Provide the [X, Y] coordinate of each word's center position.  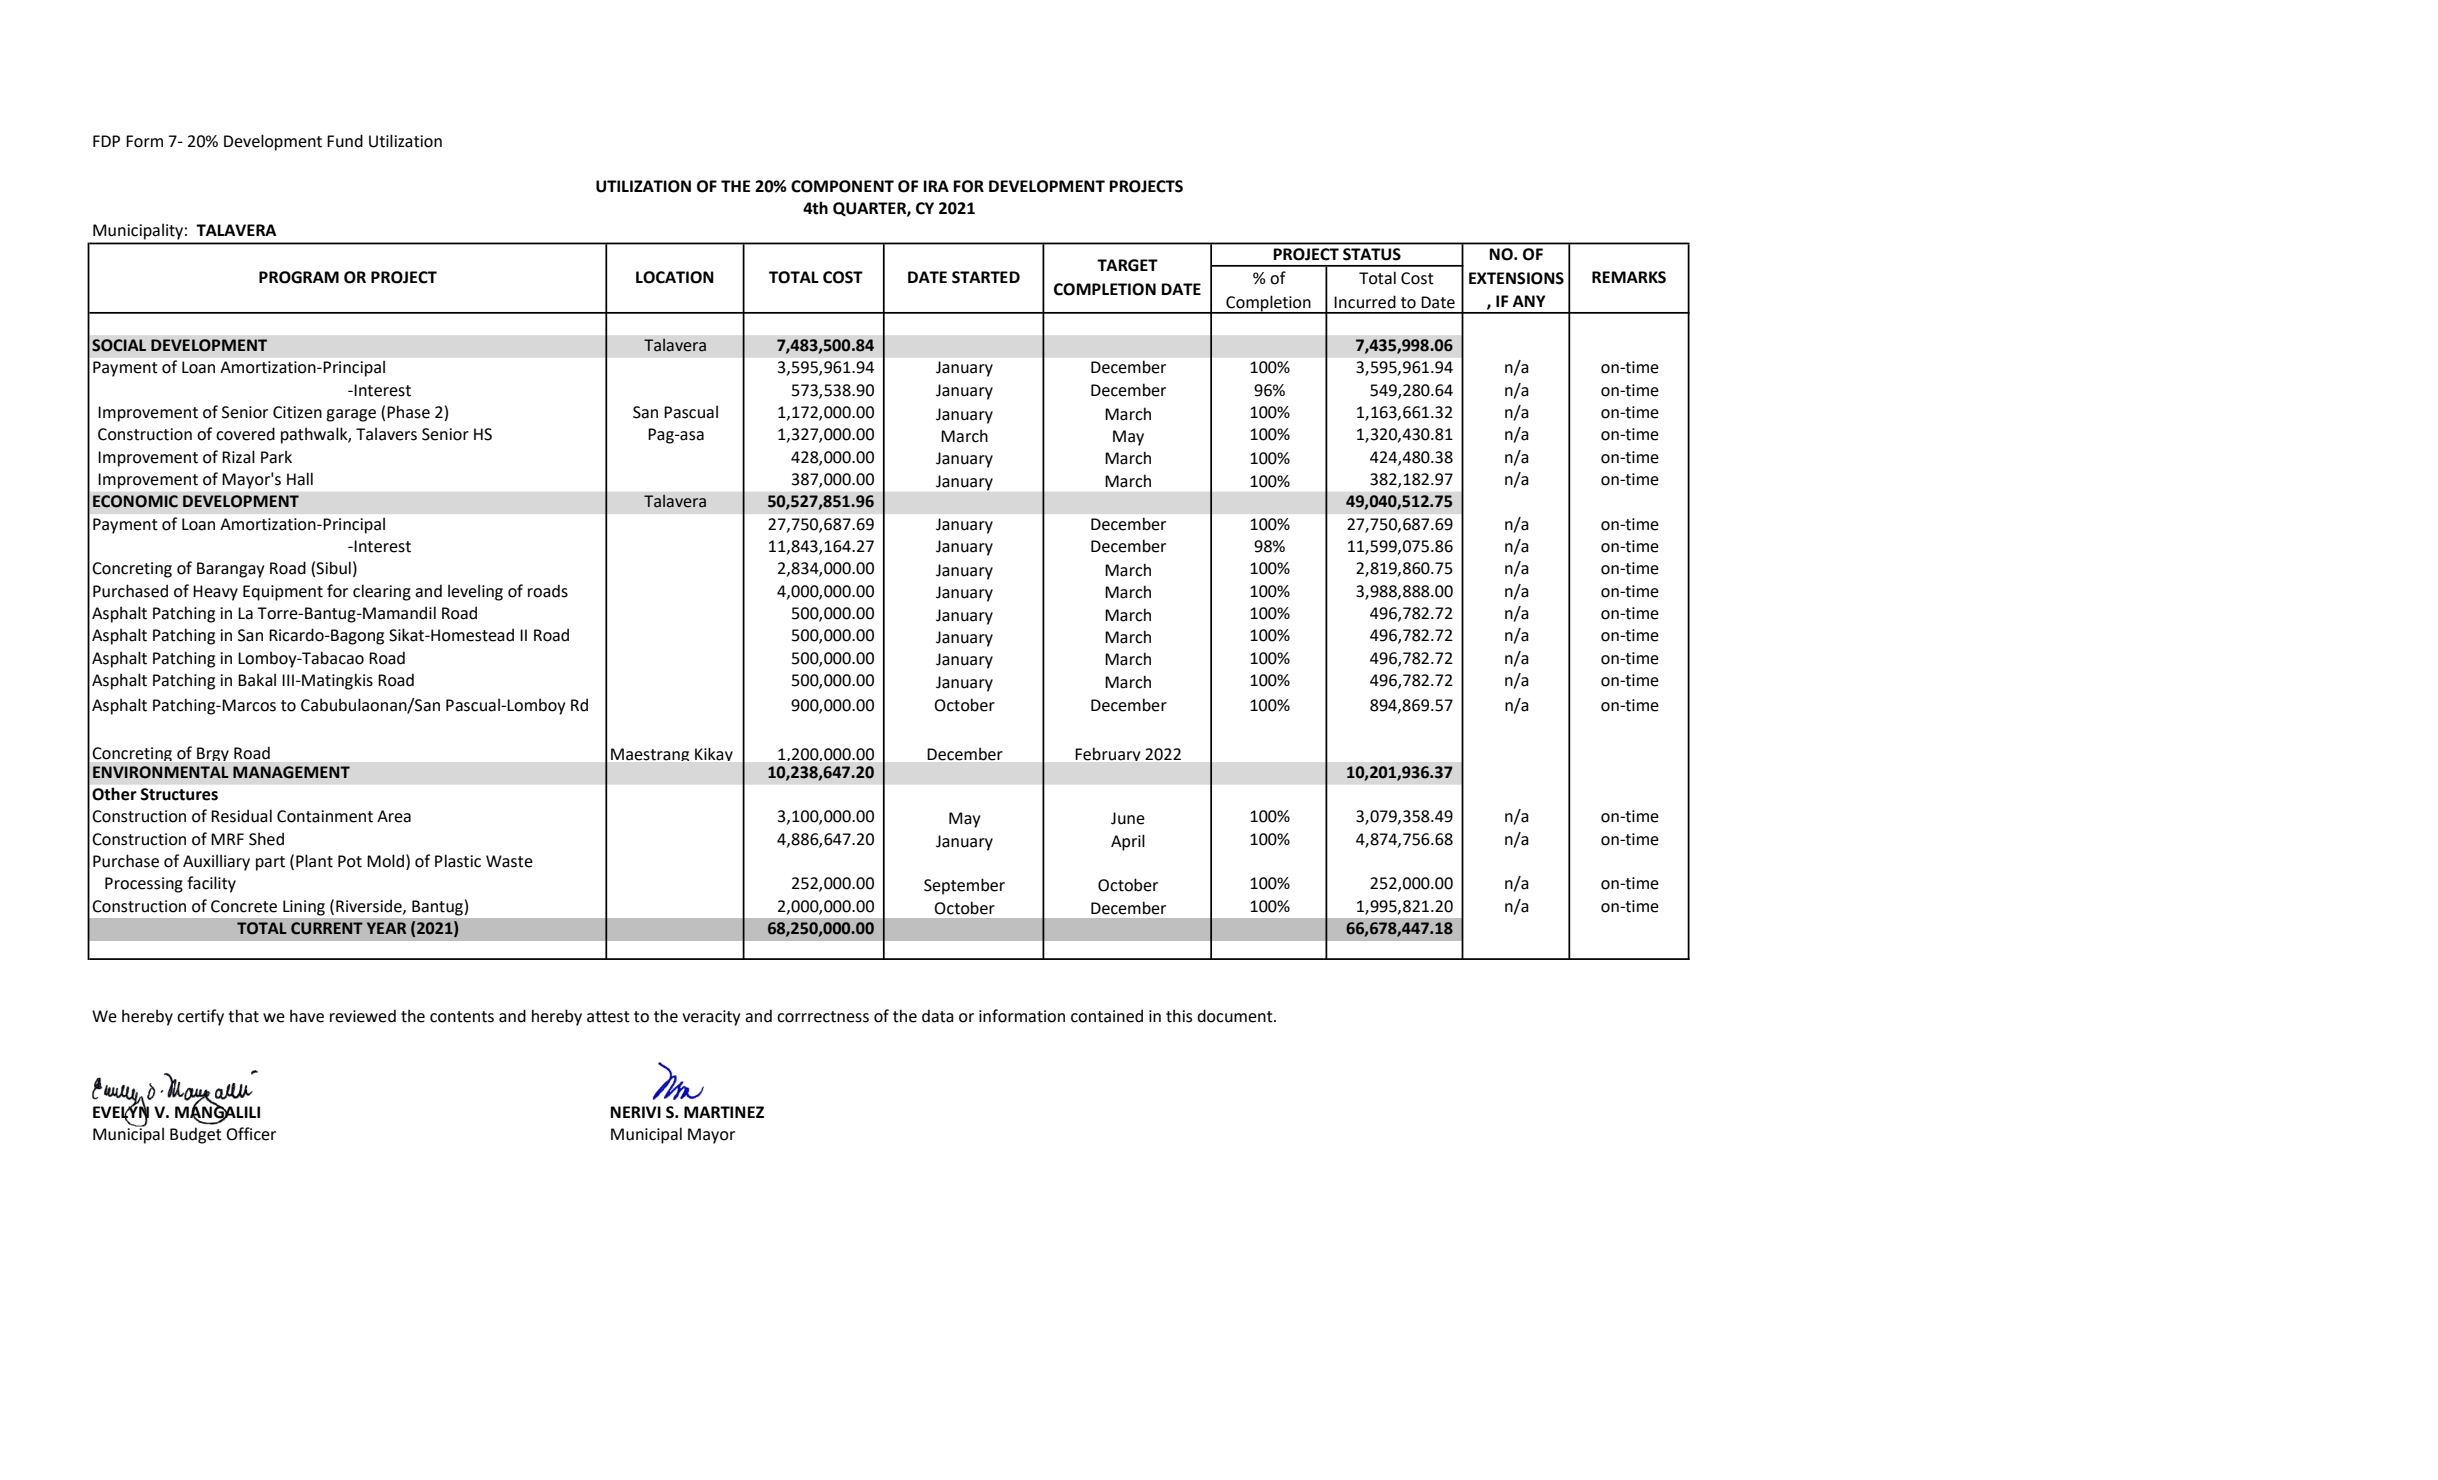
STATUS [1372, 254]
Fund [345, 141]
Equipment [283, 593]
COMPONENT [842, 186]
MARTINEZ [724, 1112]
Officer [251, 1134]
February [1108, 754]
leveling [475, 592]
